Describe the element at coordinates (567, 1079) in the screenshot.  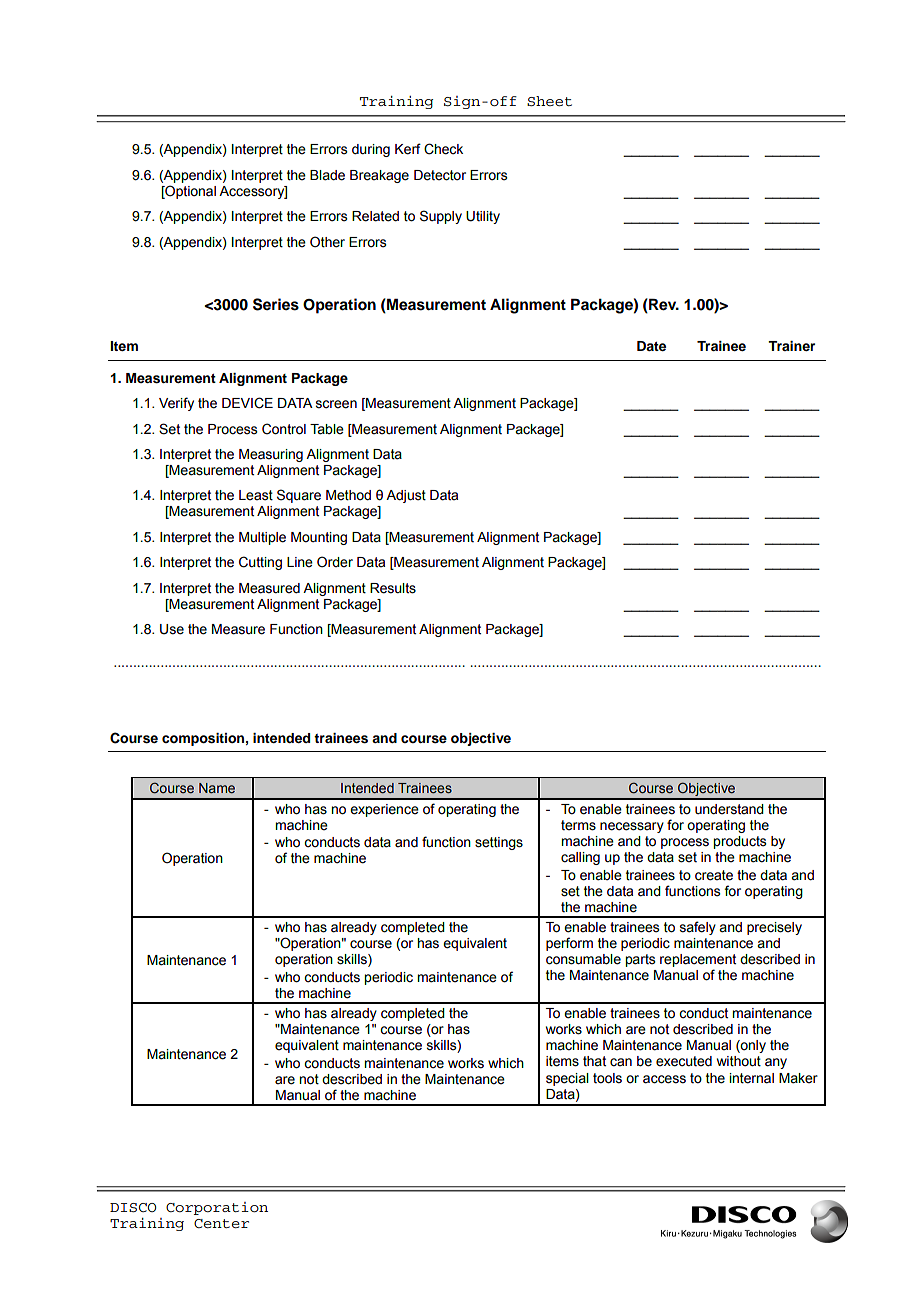
I see `special` at that location.
